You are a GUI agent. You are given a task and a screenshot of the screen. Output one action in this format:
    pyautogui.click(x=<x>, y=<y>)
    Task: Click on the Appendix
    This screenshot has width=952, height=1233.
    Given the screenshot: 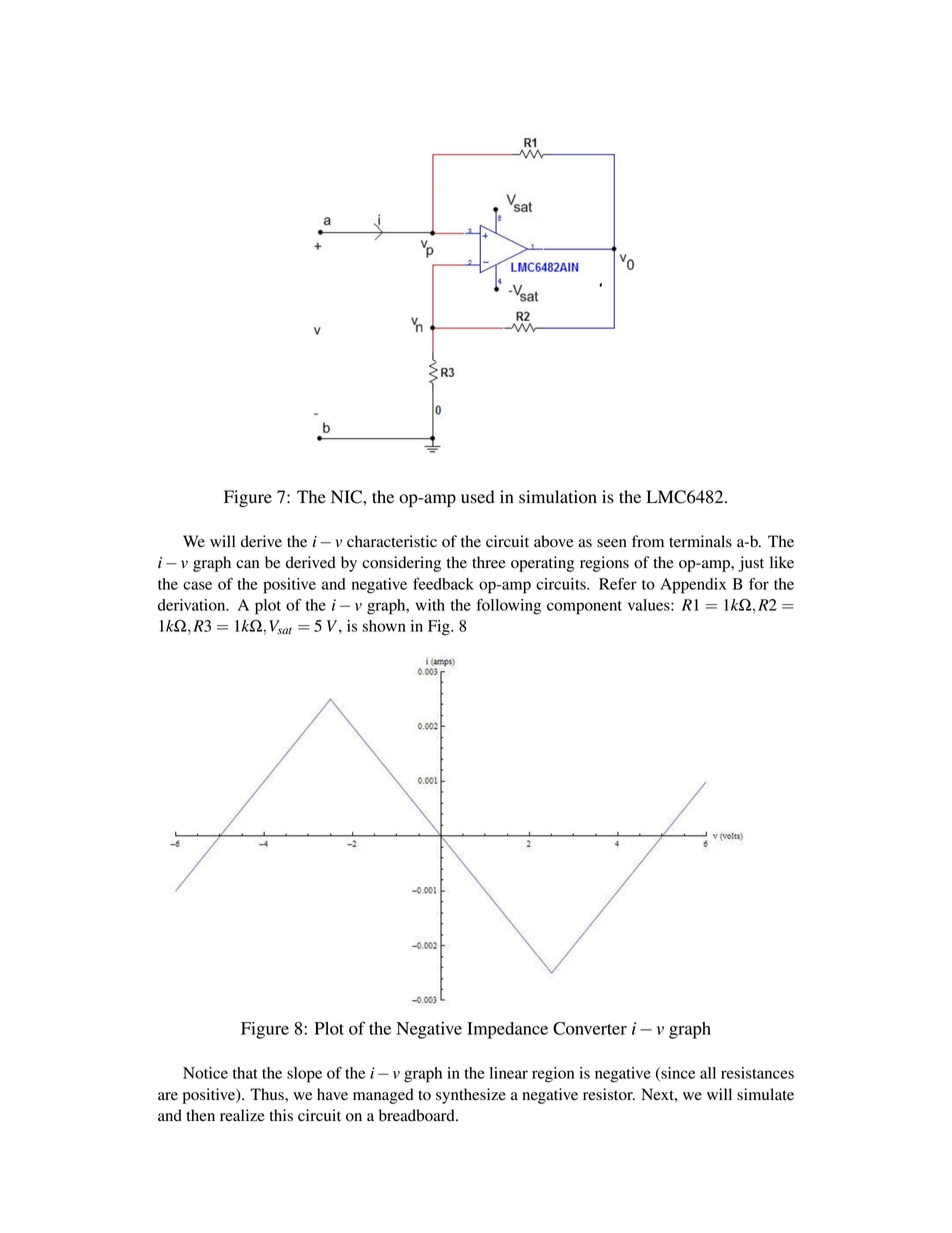 What is the action you would take?
    pyautogui.click(x=693, y=586)
